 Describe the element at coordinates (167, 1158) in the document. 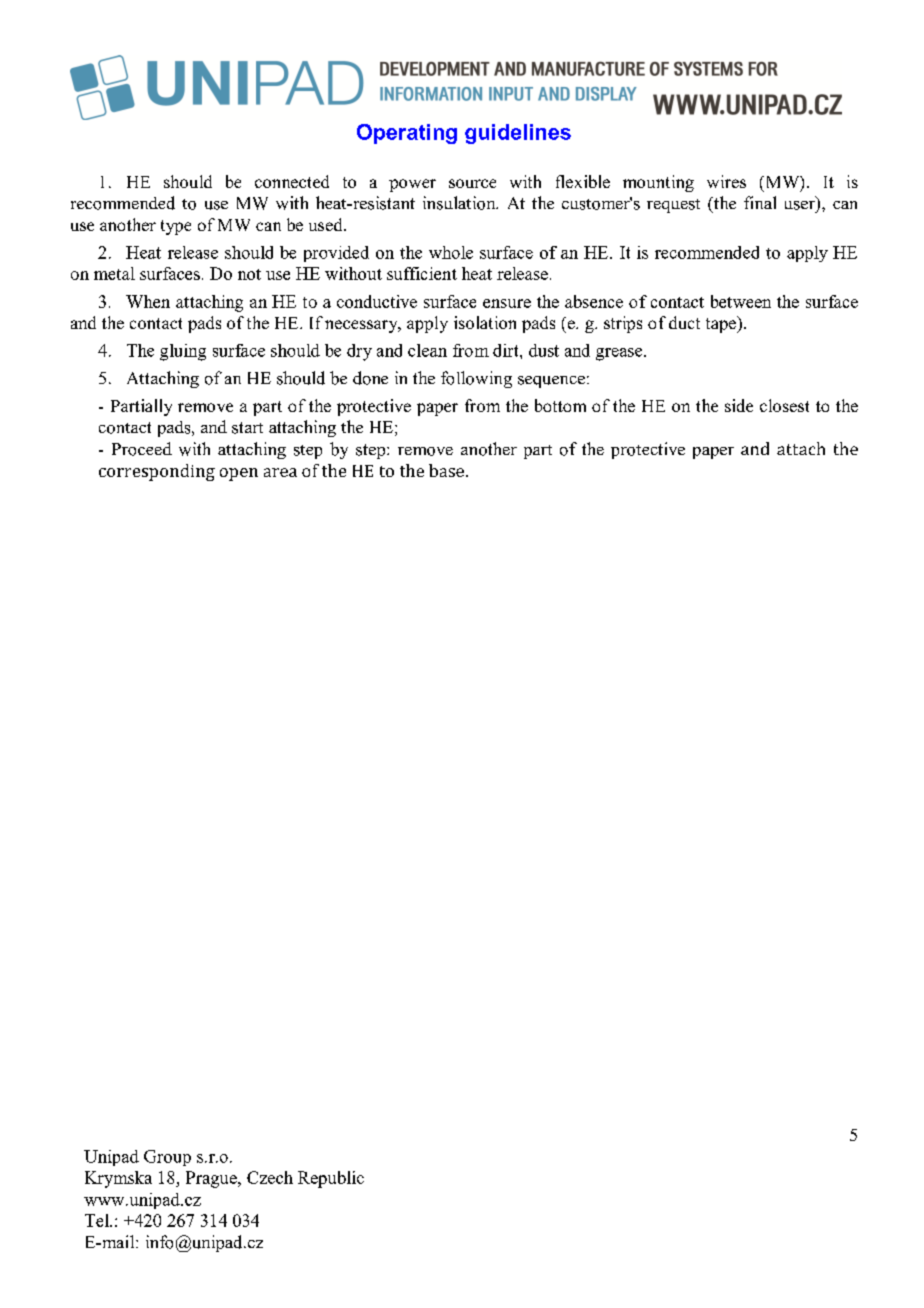

I see `Group` at that location.
